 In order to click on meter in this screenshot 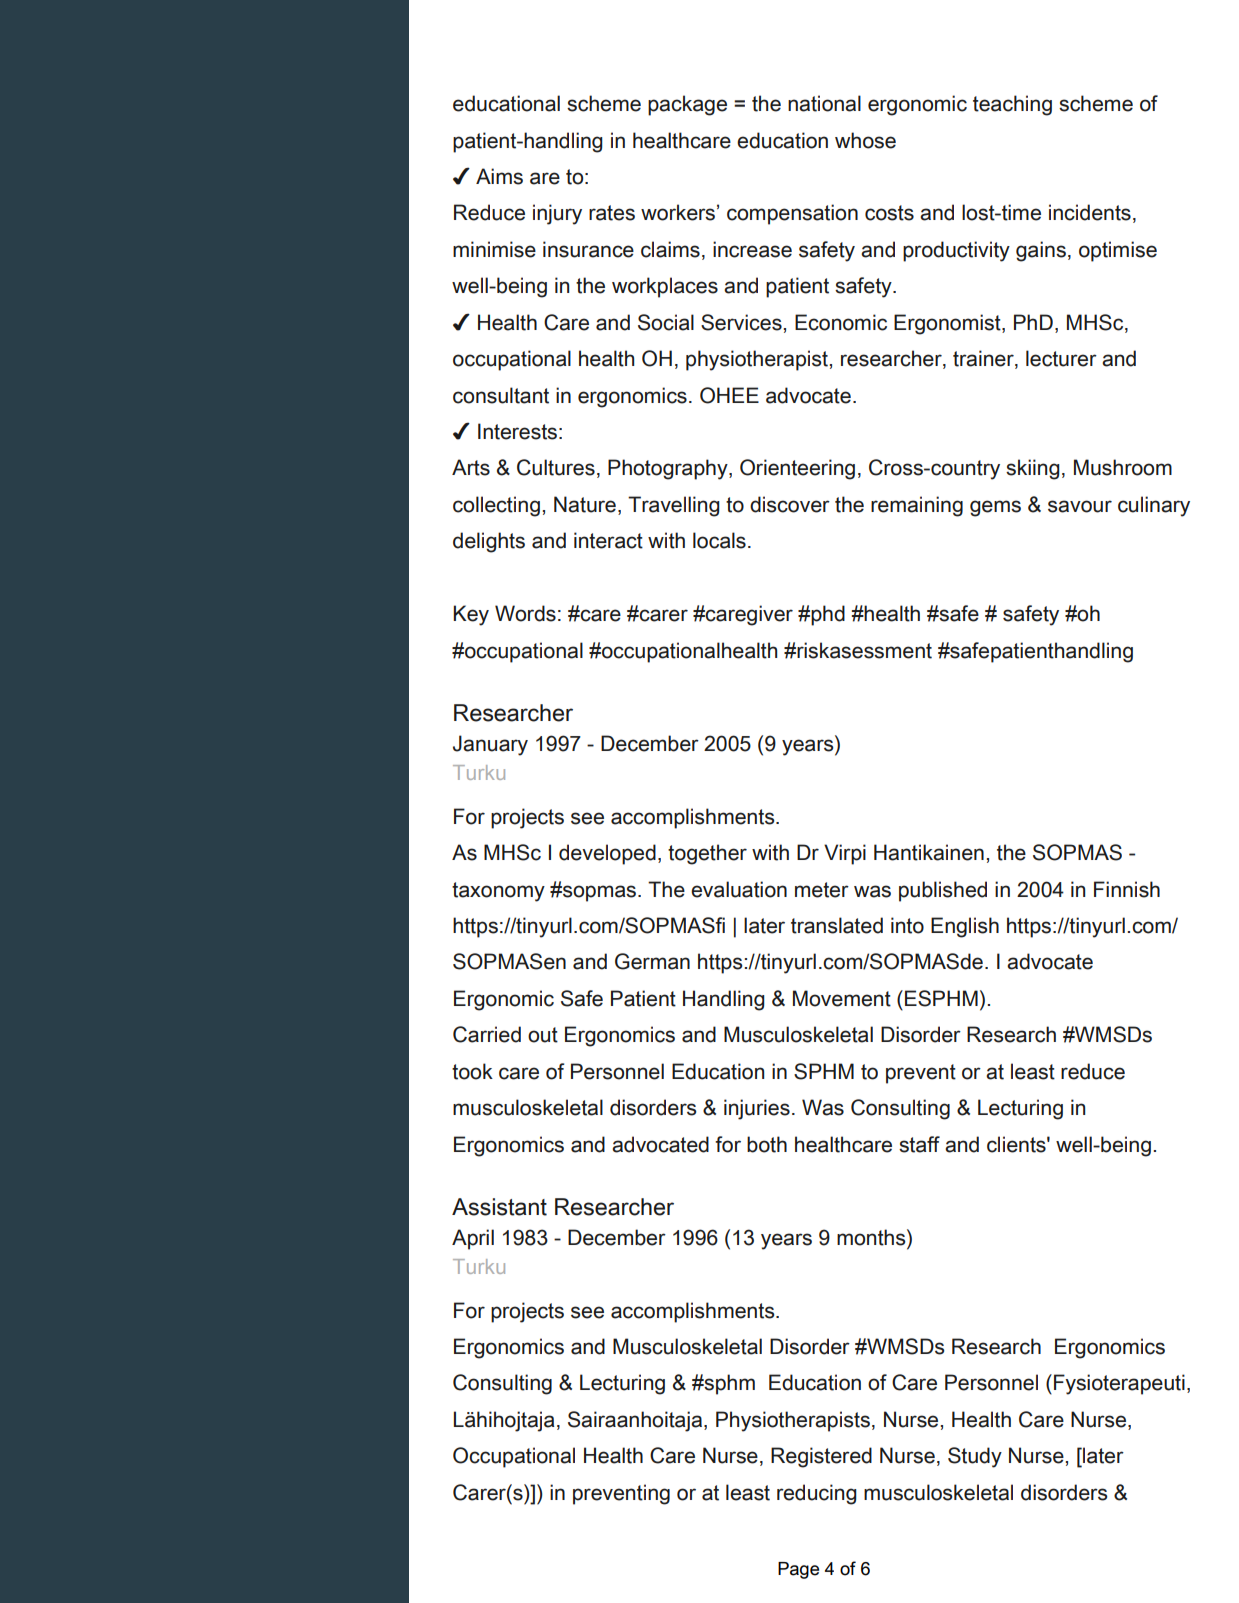, I will do `click(822, 890)`.
